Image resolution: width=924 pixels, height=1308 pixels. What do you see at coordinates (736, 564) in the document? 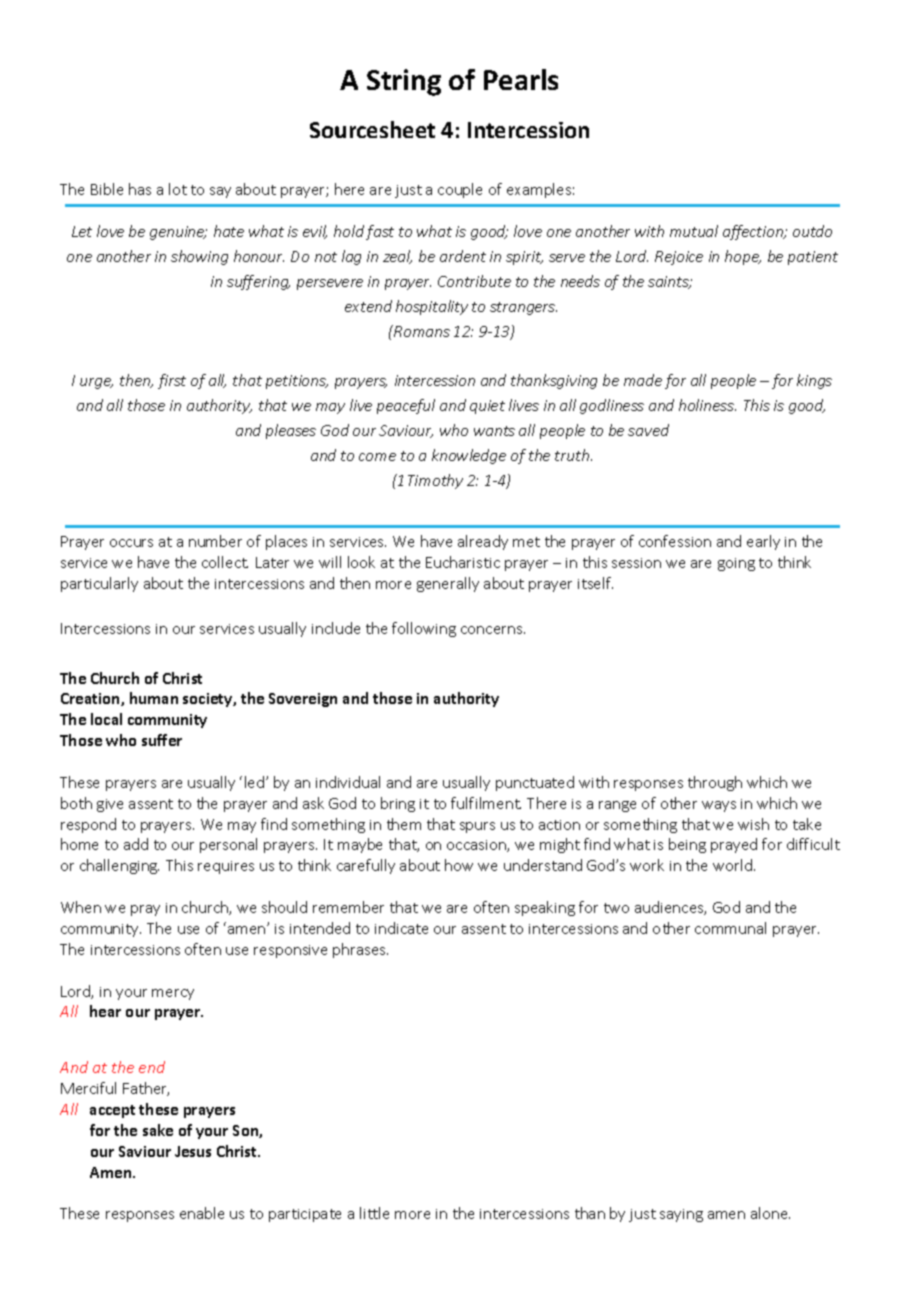
I see `going` at bounding box center [736, 564].
